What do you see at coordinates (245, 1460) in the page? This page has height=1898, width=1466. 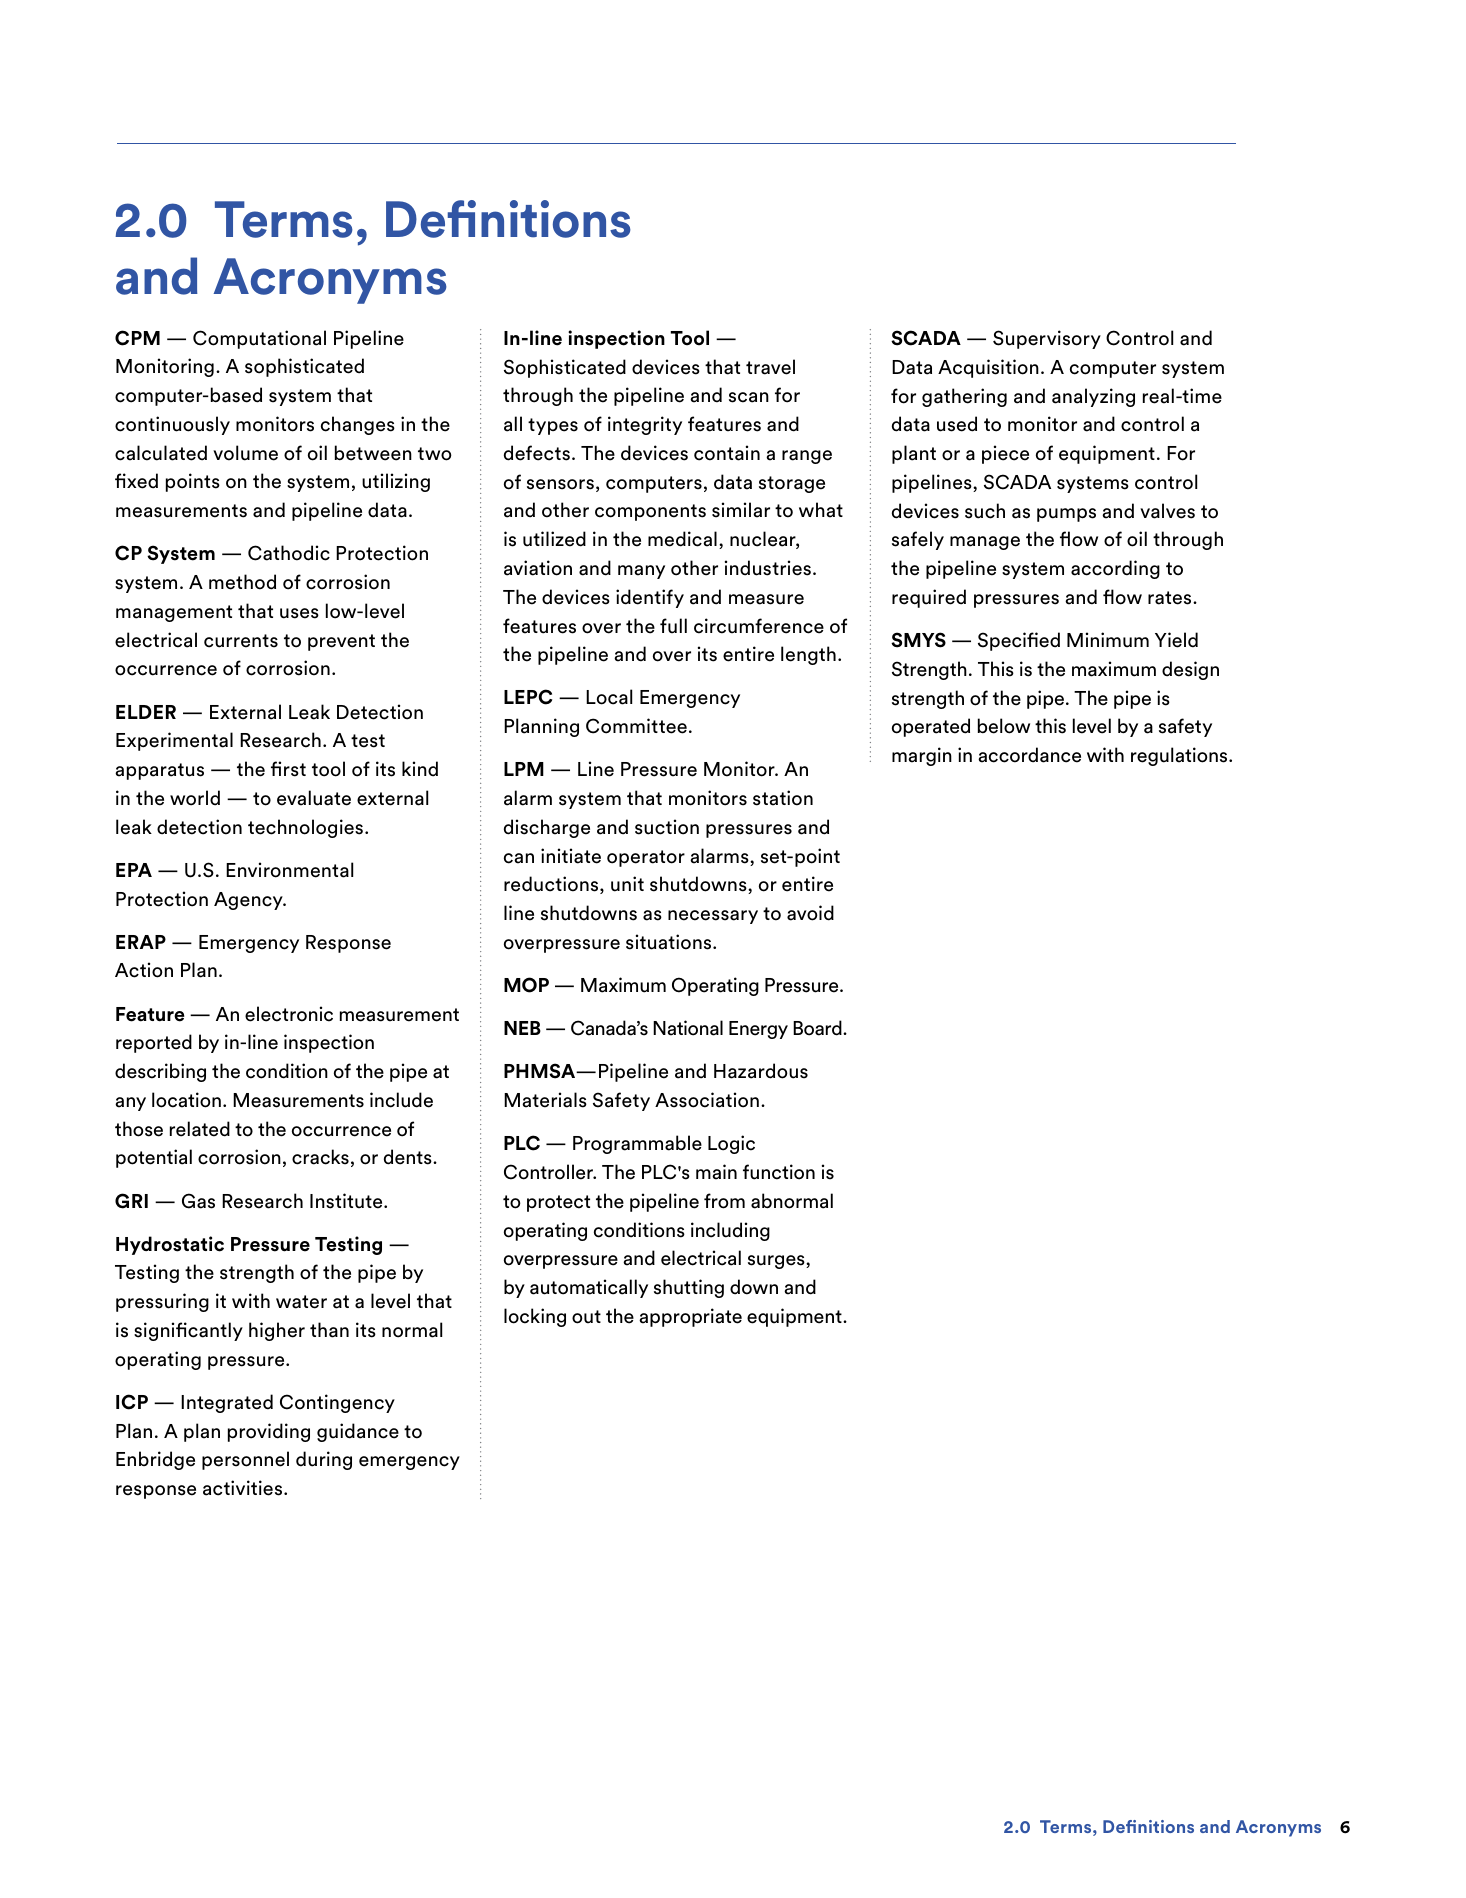 I see `personnel` at bounding box center [245, 1460].
